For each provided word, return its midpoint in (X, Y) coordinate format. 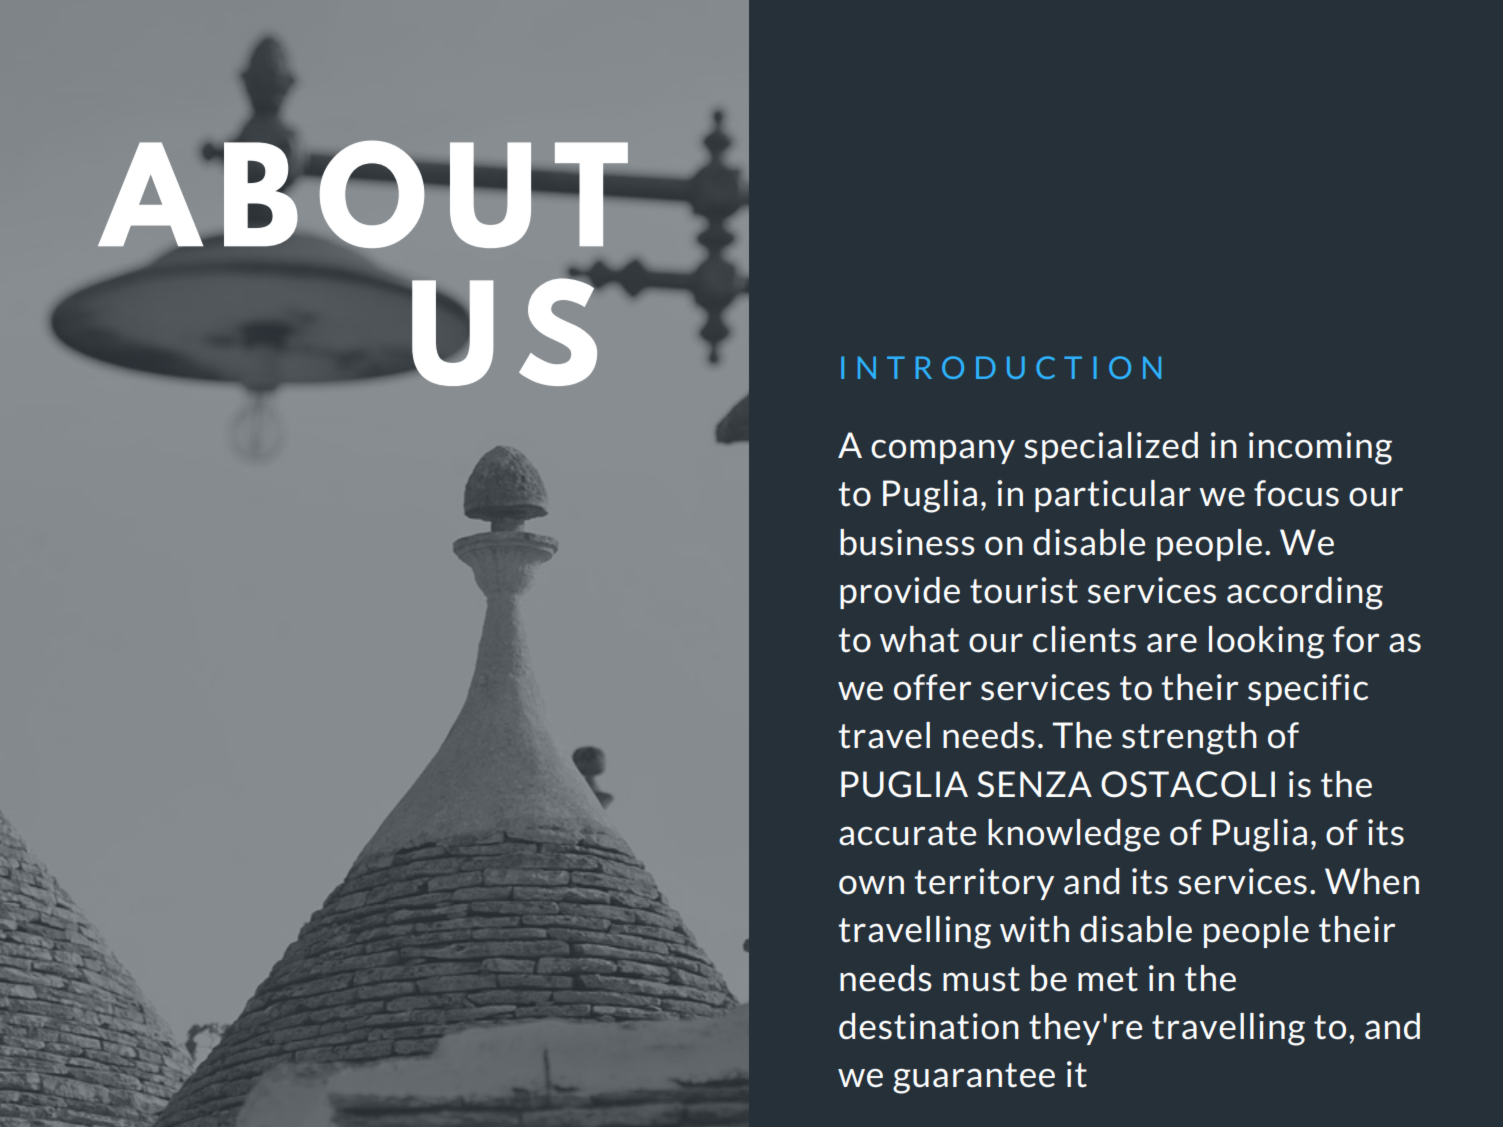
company (943, 451)
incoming (1320, 448)
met (1108, 979)
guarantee (974, 1078)
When (1372, 881)
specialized (1111, 448)
